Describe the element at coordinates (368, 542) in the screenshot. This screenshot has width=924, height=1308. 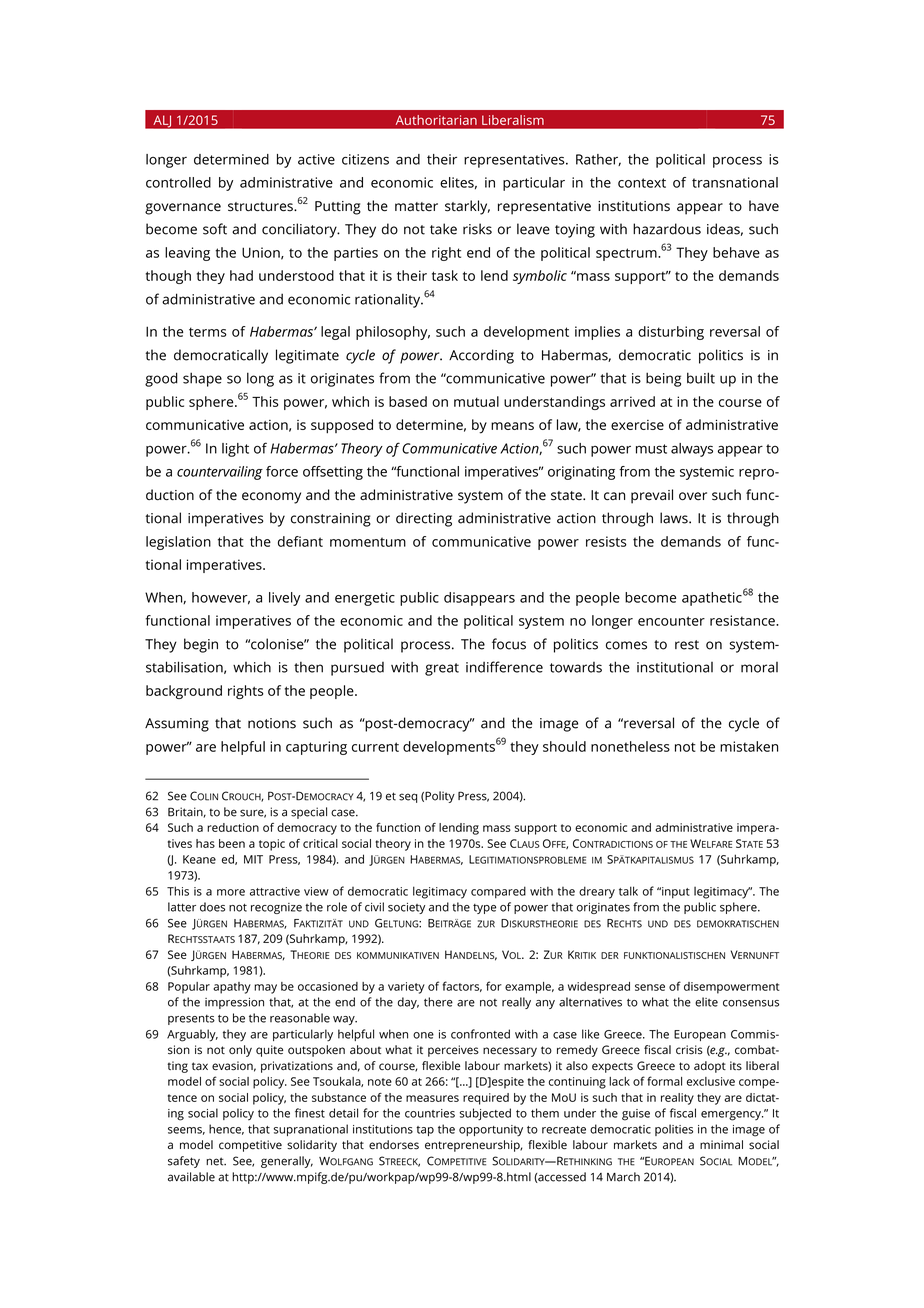
I see `momentum` at that location.
